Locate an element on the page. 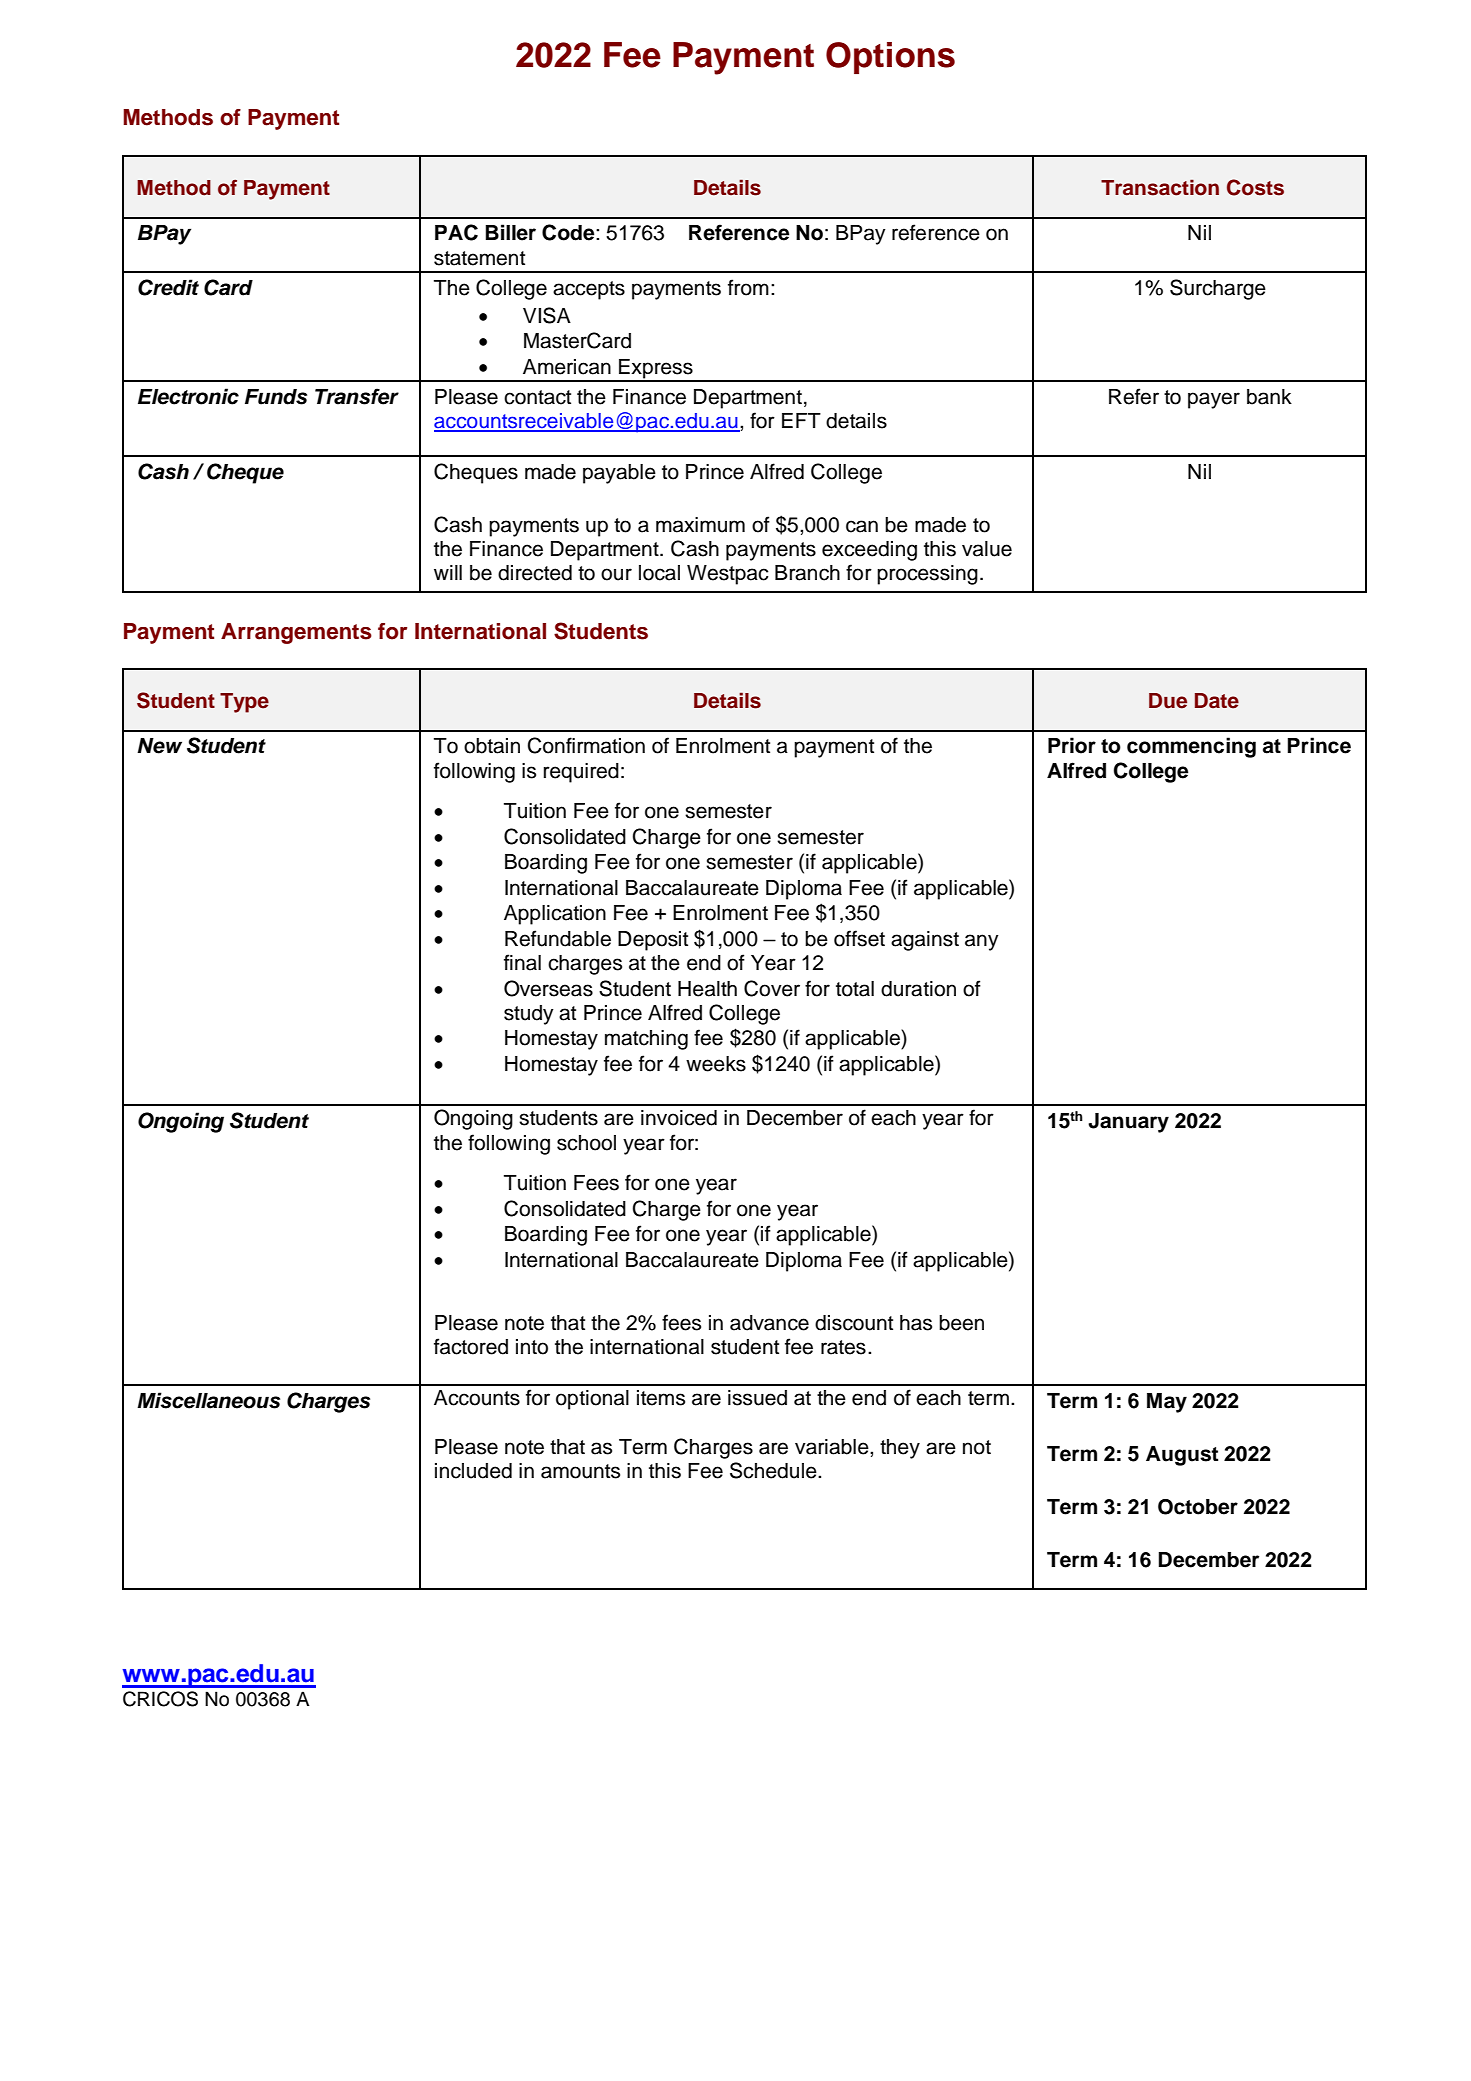  invoiced is located at coordinates (679, 1118).
